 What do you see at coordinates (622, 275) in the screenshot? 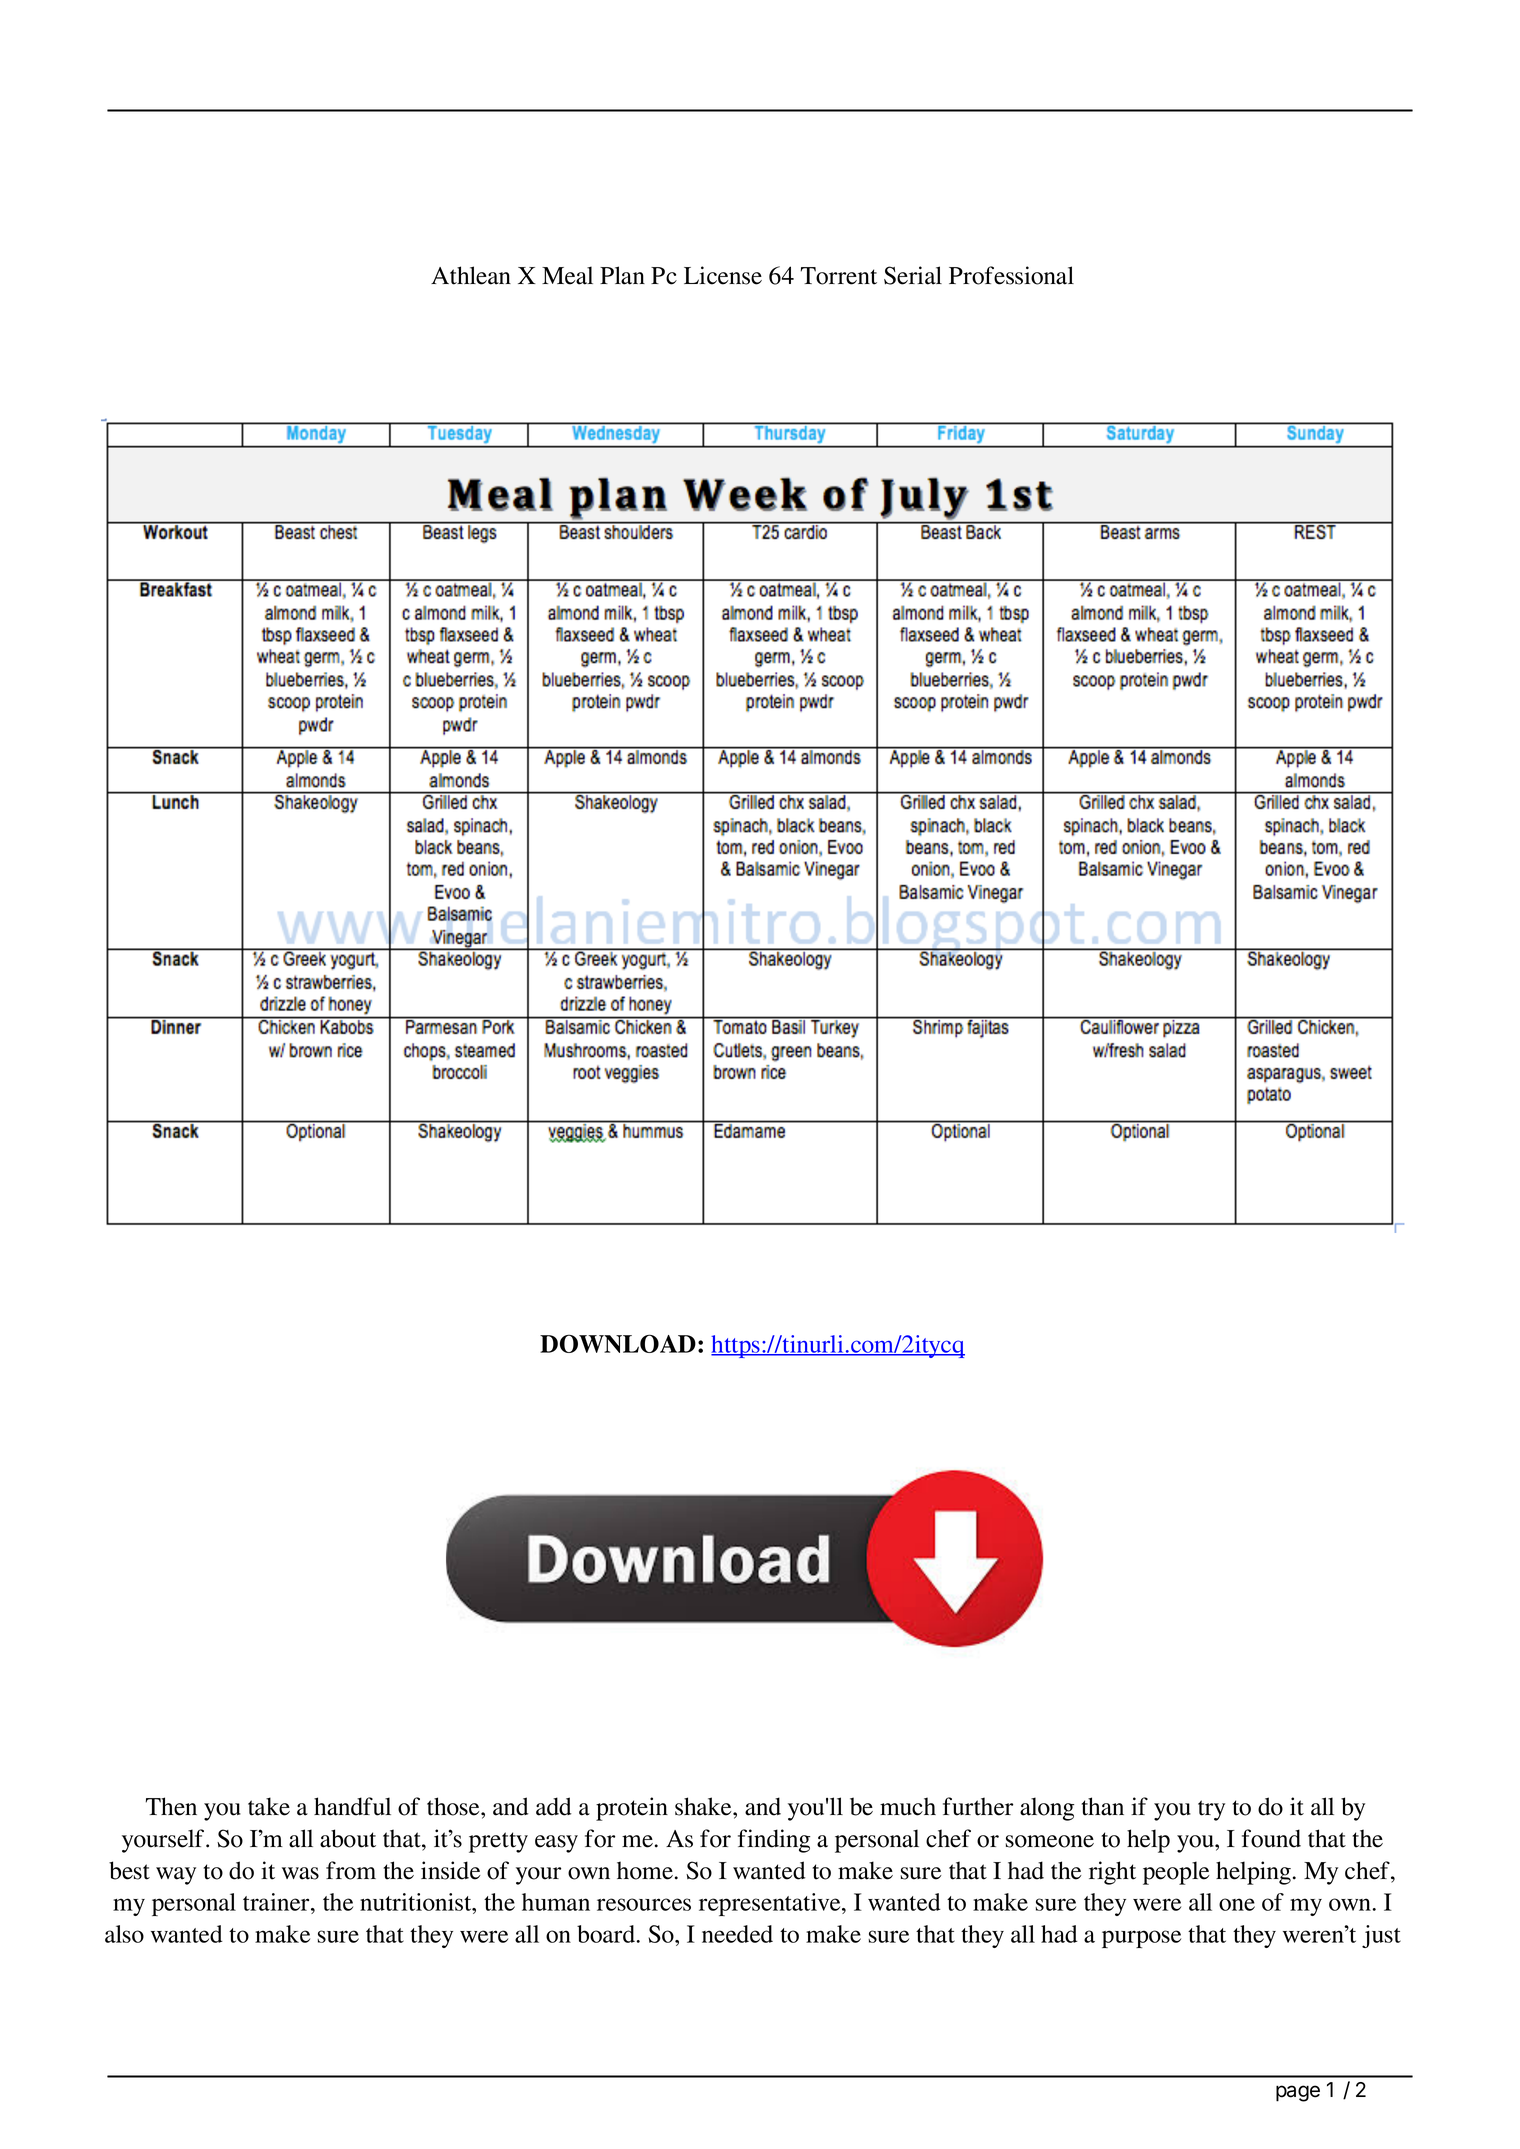
I see `Plan` at bounding box center [622, 275].
